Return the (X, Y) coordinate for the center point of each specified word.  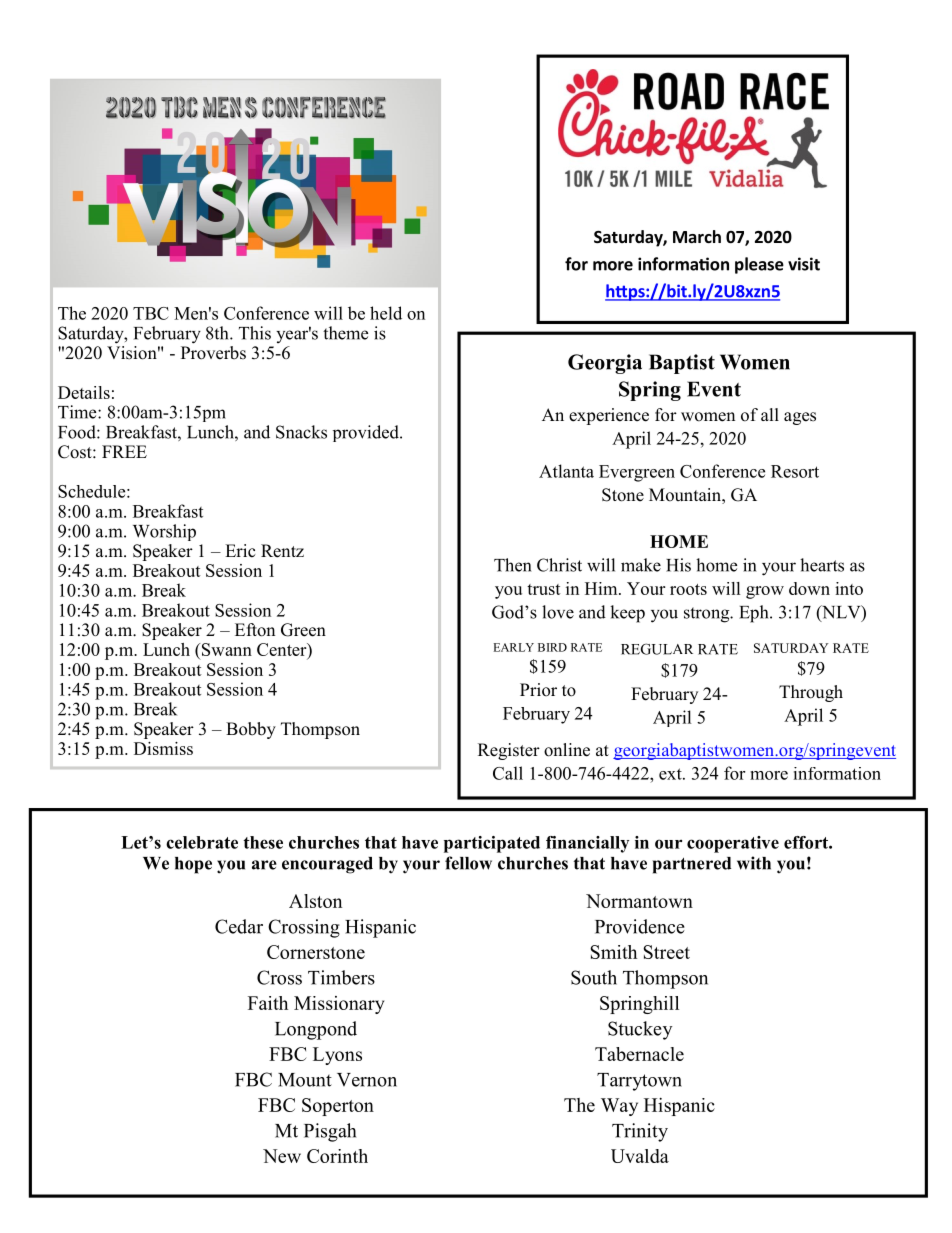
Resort (795, 471)
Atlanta (566, 471)
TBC (151, 313)
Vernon (367, 1080)
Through (811, 693)
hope (193, 865)
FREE (124, 451)
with (754, 863)
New (282, 1156)
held (386, 313)
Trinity (640, 1132)
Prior (538, 690)
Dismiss (163, 748)
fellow (468, 863)
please (759, 265)
